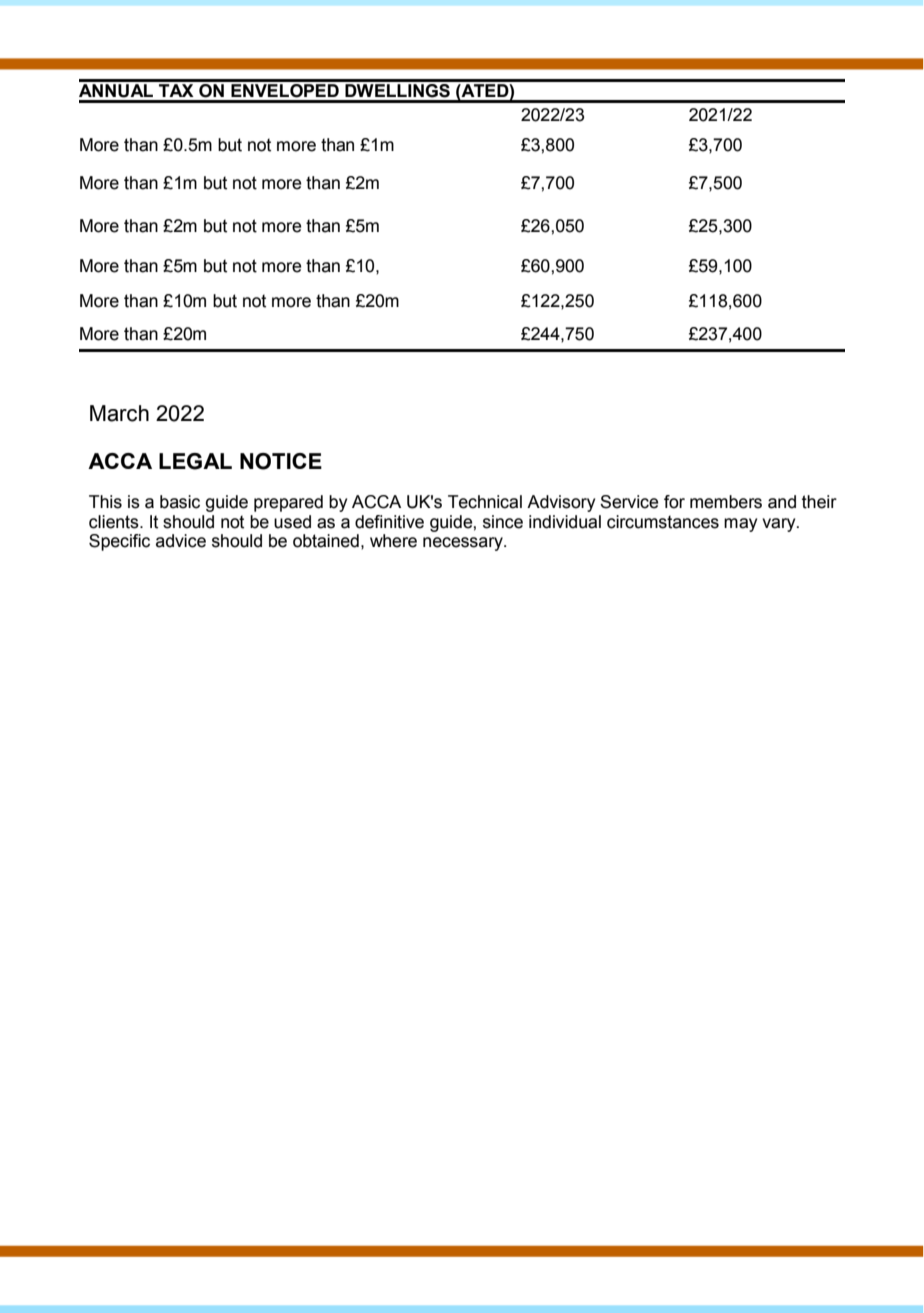 The width and height of the document is (924, 1313). I want to click on March, so click(119, 413).
